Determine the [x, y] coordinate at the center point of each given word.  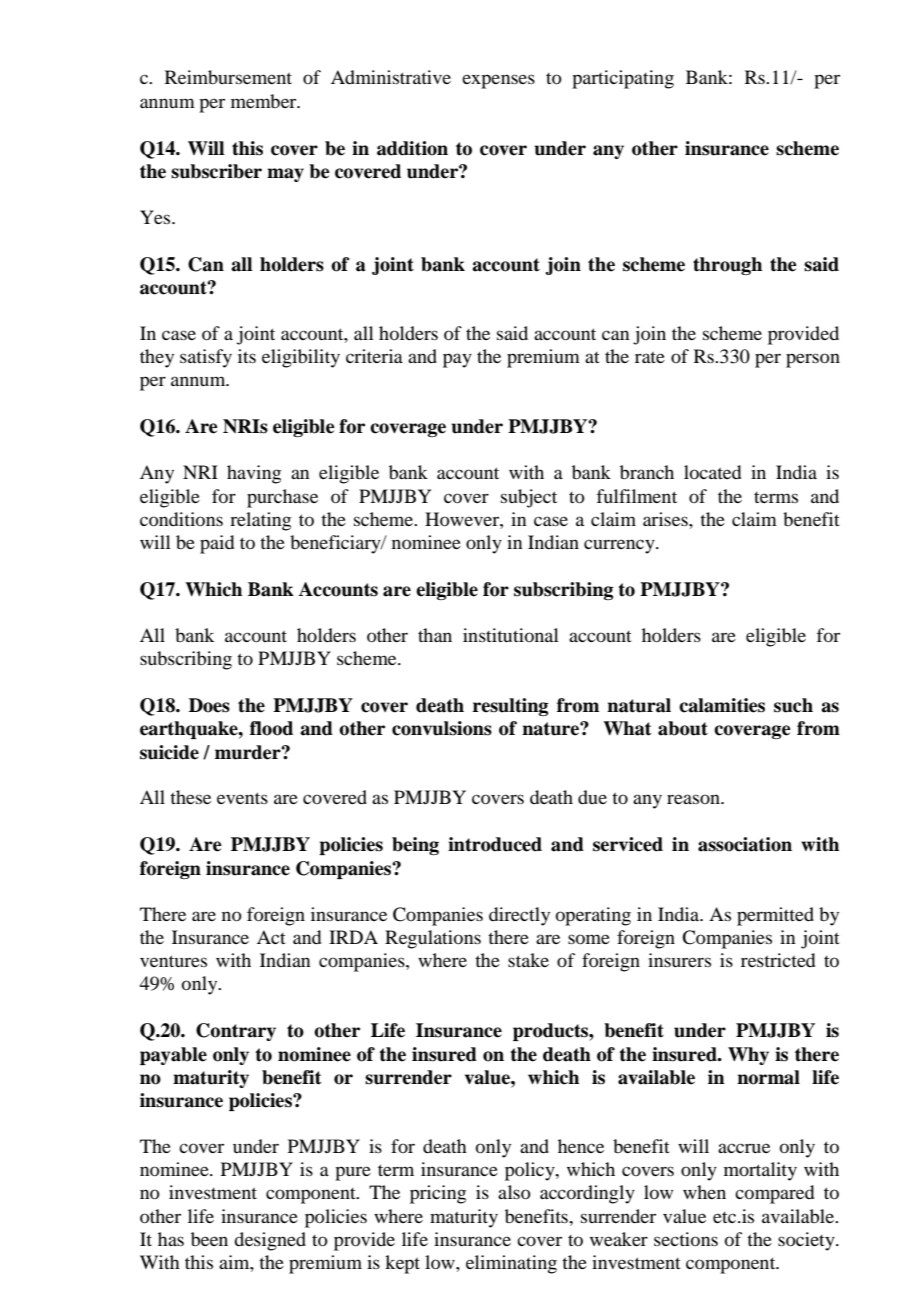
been [209, 1239]
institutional [511, 635]
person [813, 360]
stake [528, 960]
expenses [498, 81]
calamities [722, 705]
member [265, 101]
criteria [374, 356]
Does [209, 705]
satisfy [206, 358]
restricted [778, 960]
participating [623, 79]
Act [271, 937]
